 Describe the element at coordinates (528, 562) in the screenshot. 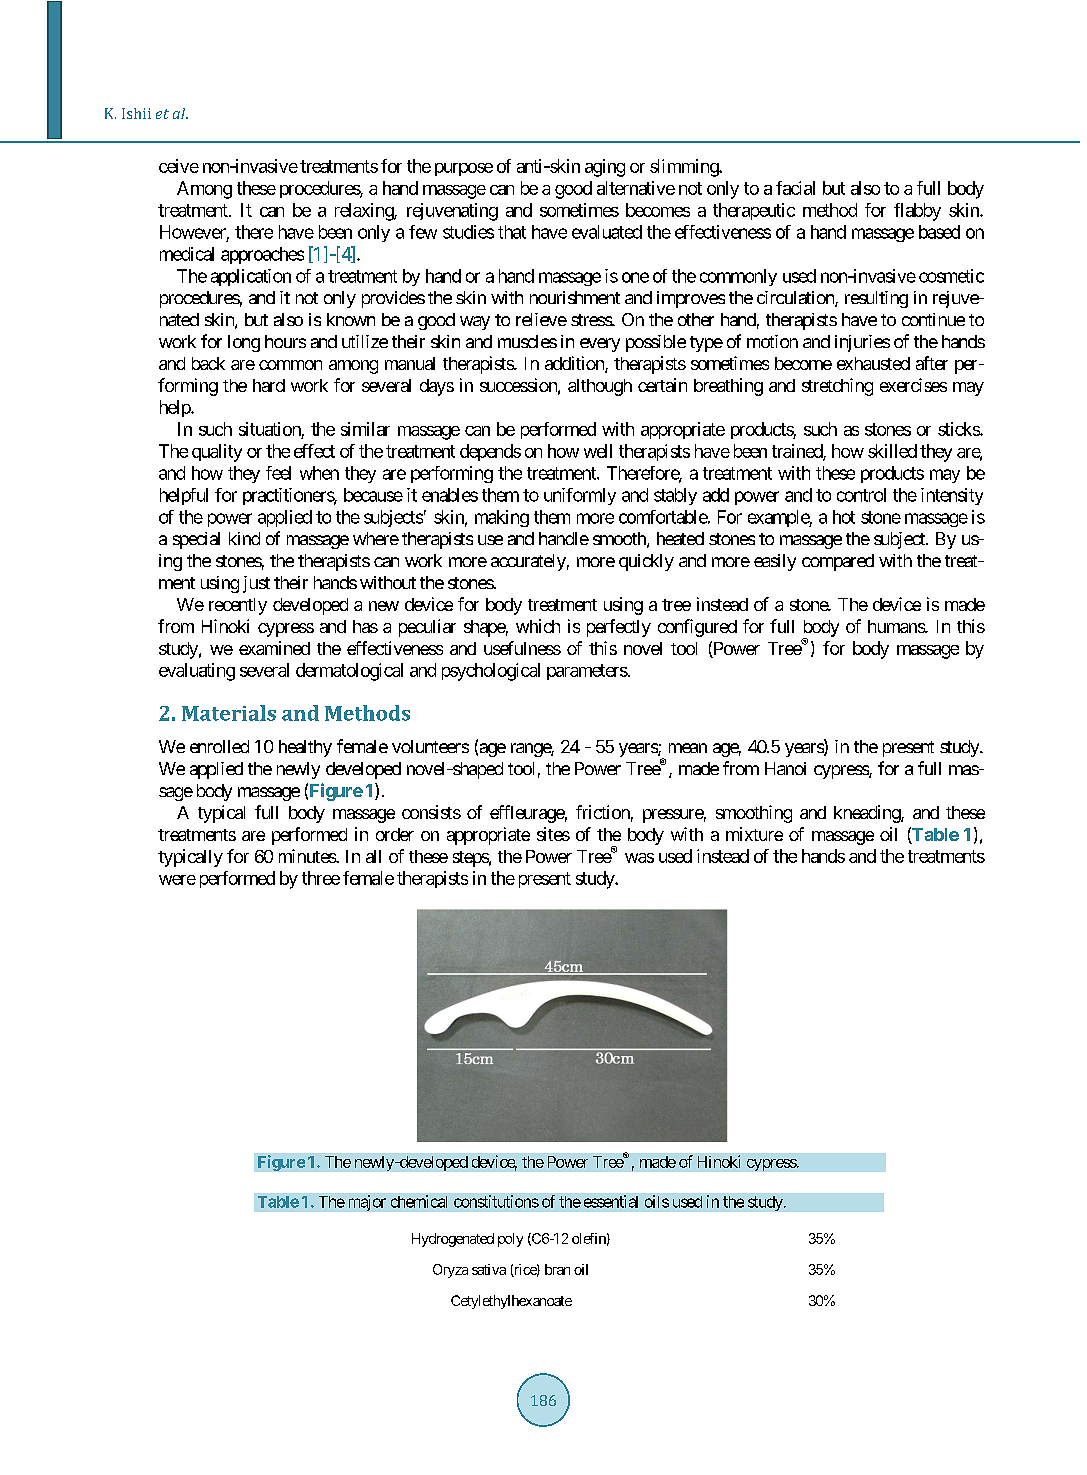

I see `accurately` at that location.
